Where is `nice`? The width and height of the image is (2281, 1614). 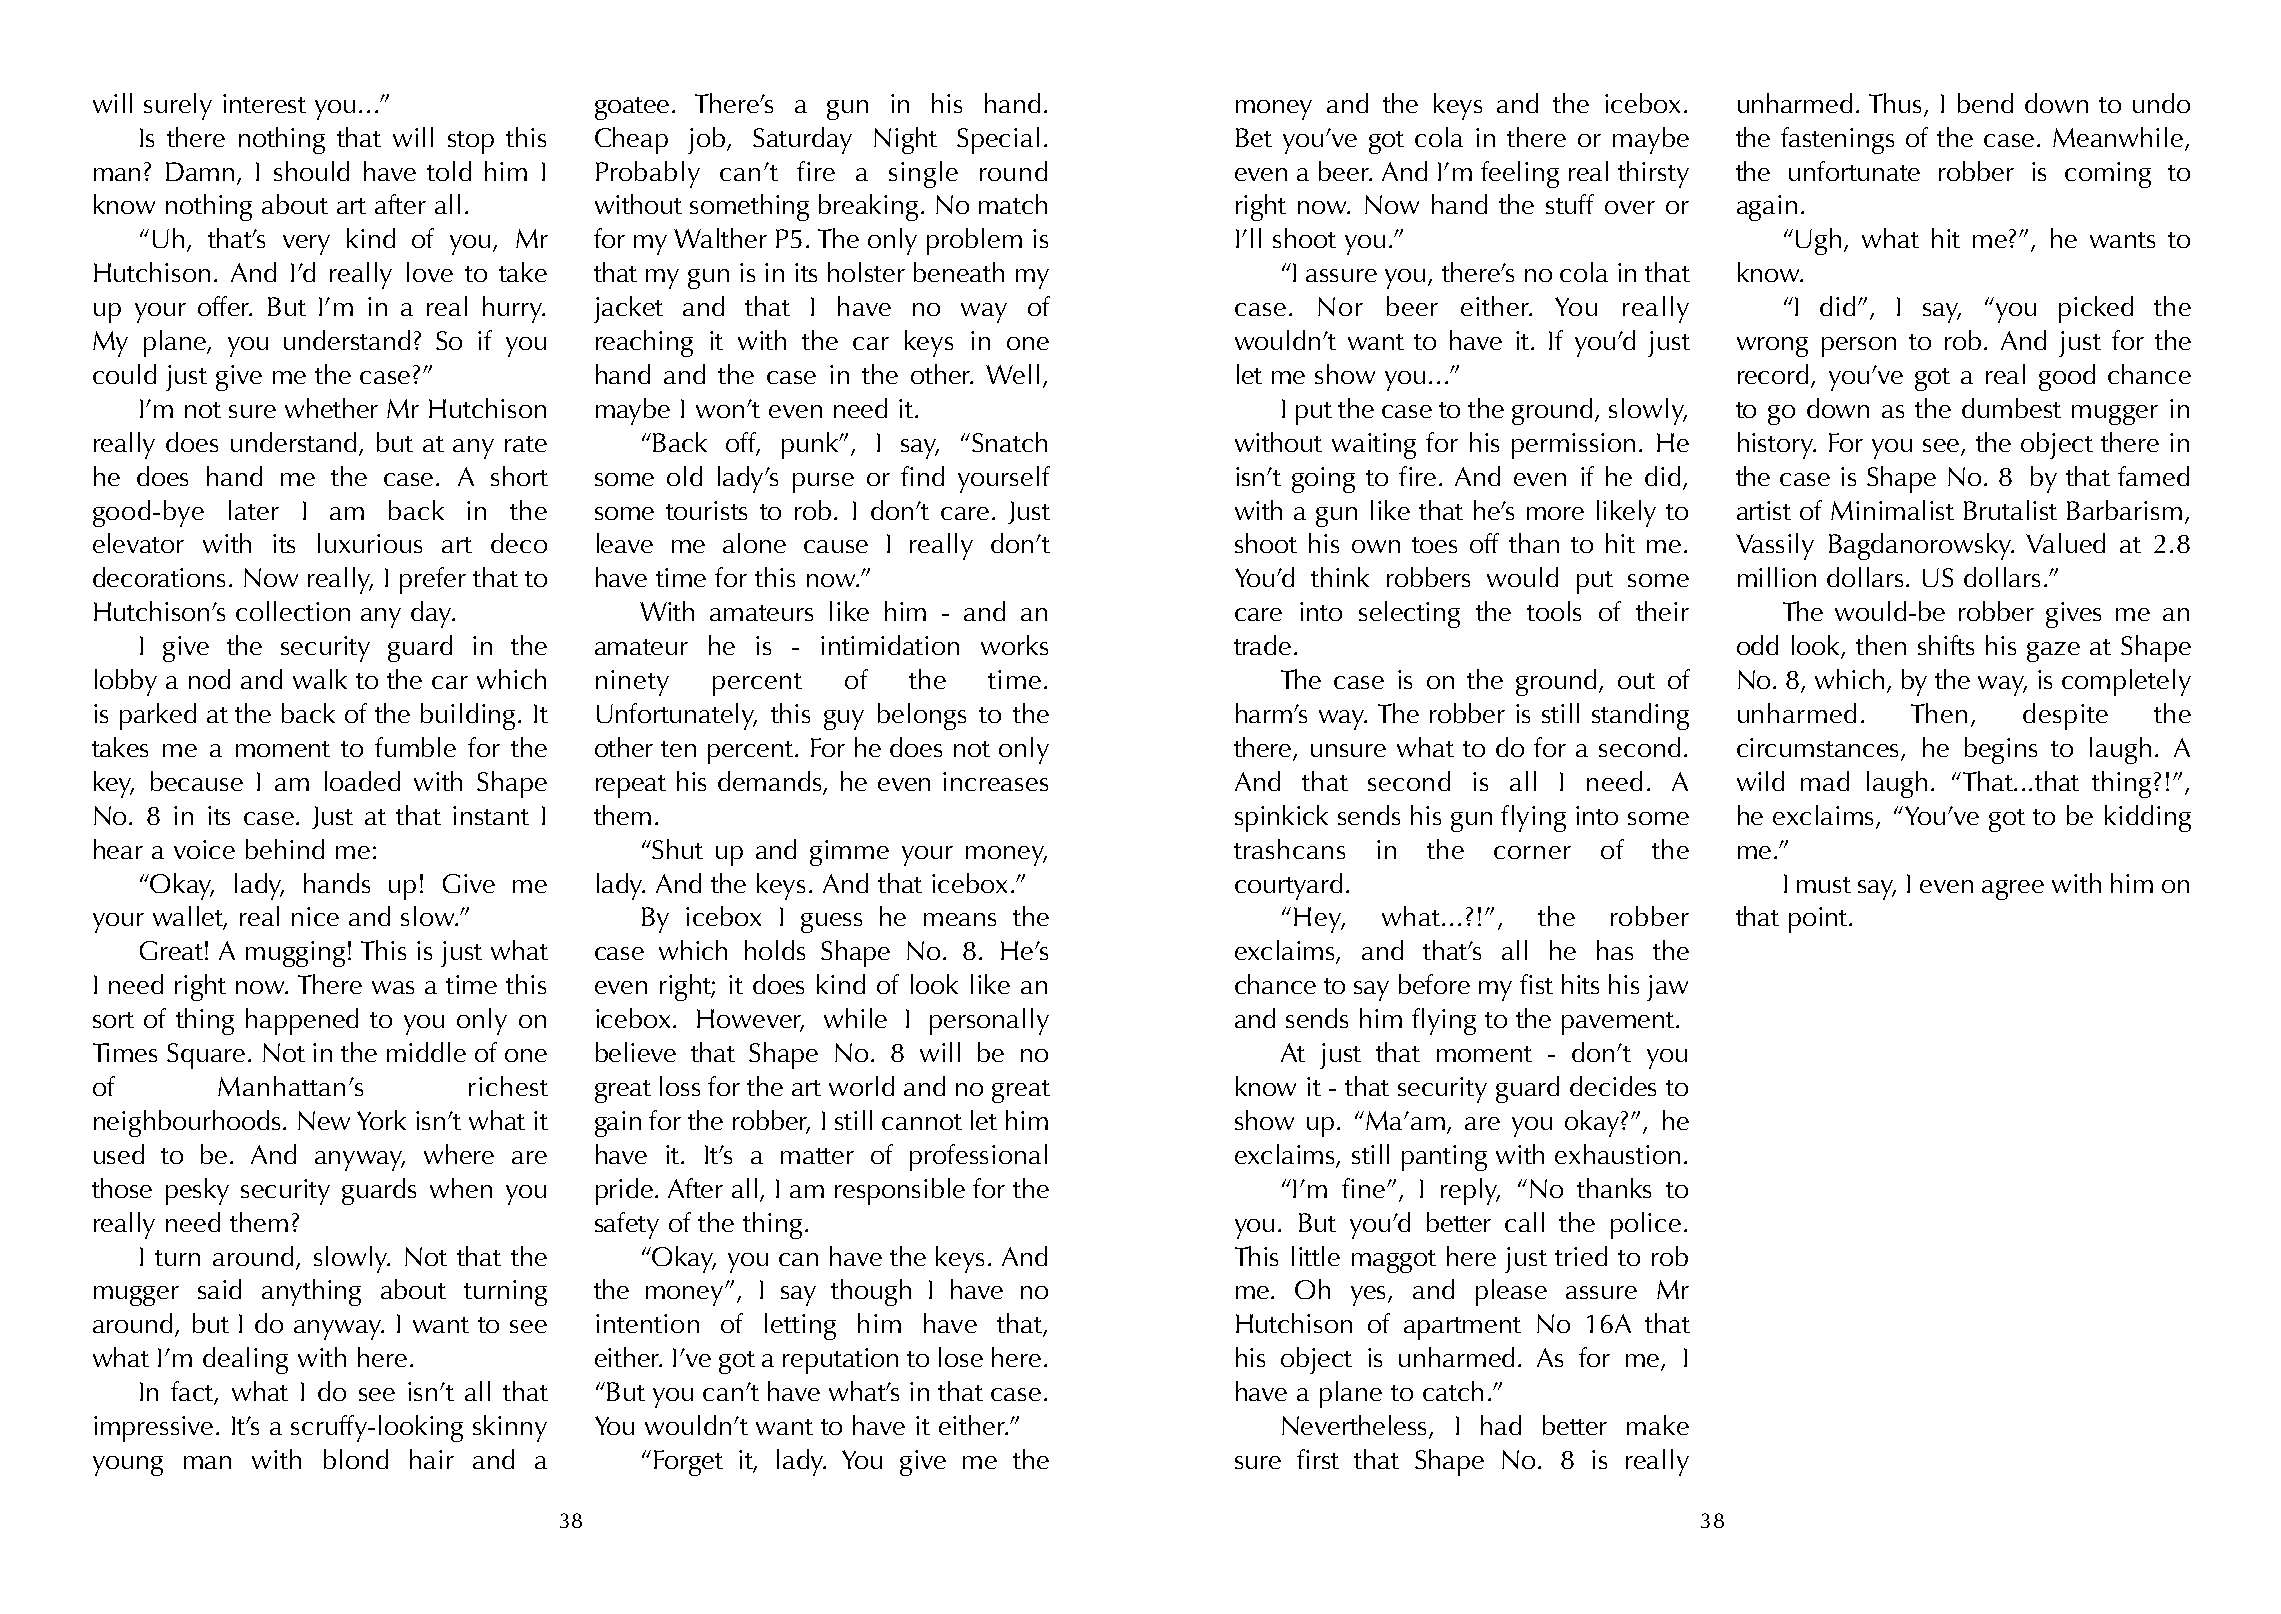 nice is located at coordinates (315, 916).
